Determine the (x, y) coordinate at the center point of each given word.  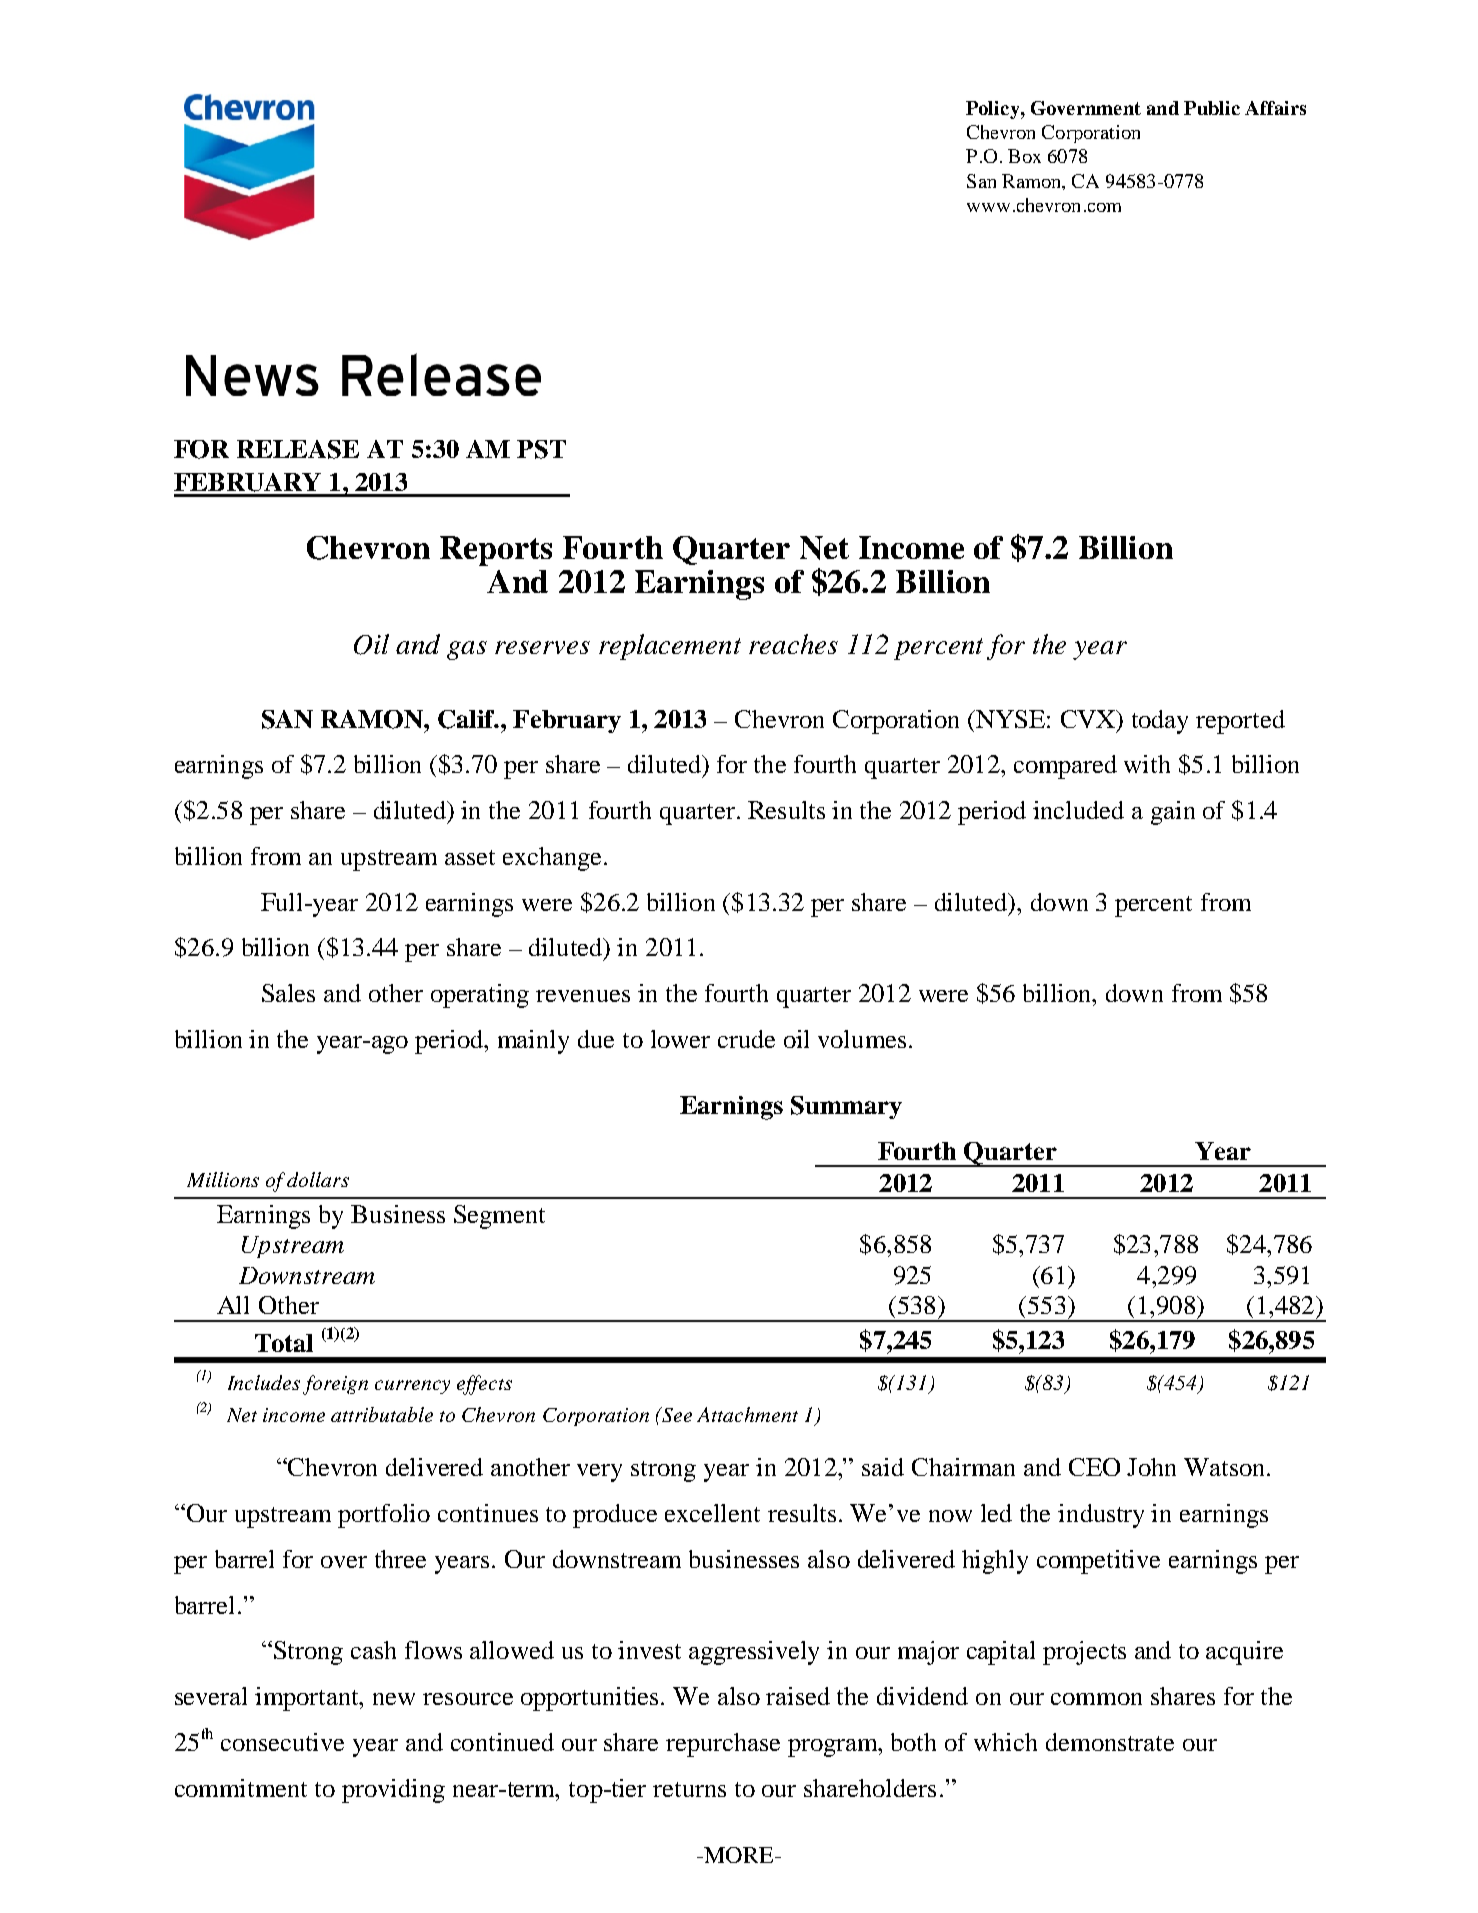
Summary (846, 1107)
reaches (793, 644)
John (1151, 1467)
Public (1212, 108)
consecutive (282, 1742)
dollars (318, 1179)
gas (467, 650)
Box (1024, 156)
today (1160, 722)
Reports (496, 551)
